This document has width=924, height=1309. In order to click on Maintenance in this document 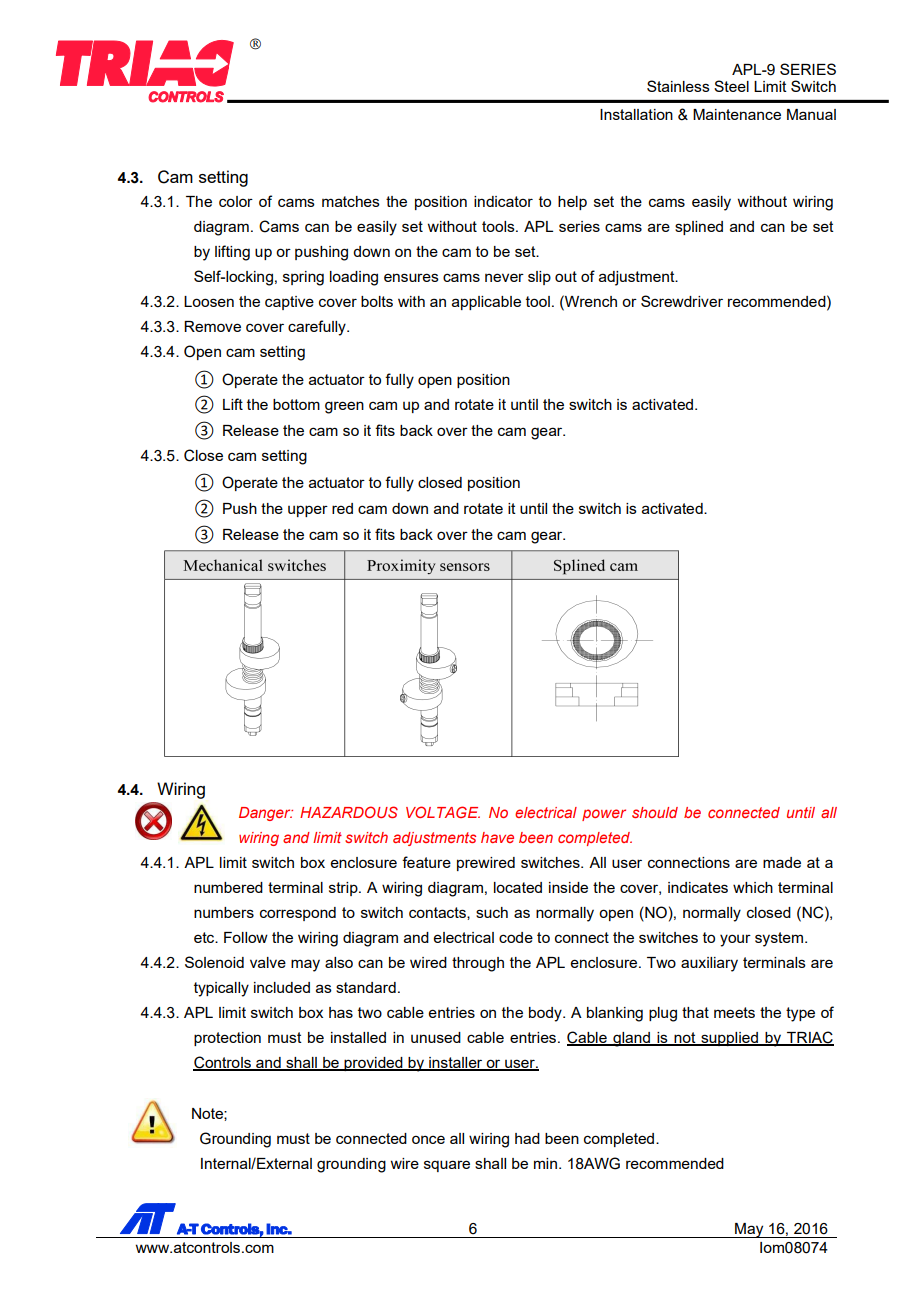, I will do `click(737, 114)`.
